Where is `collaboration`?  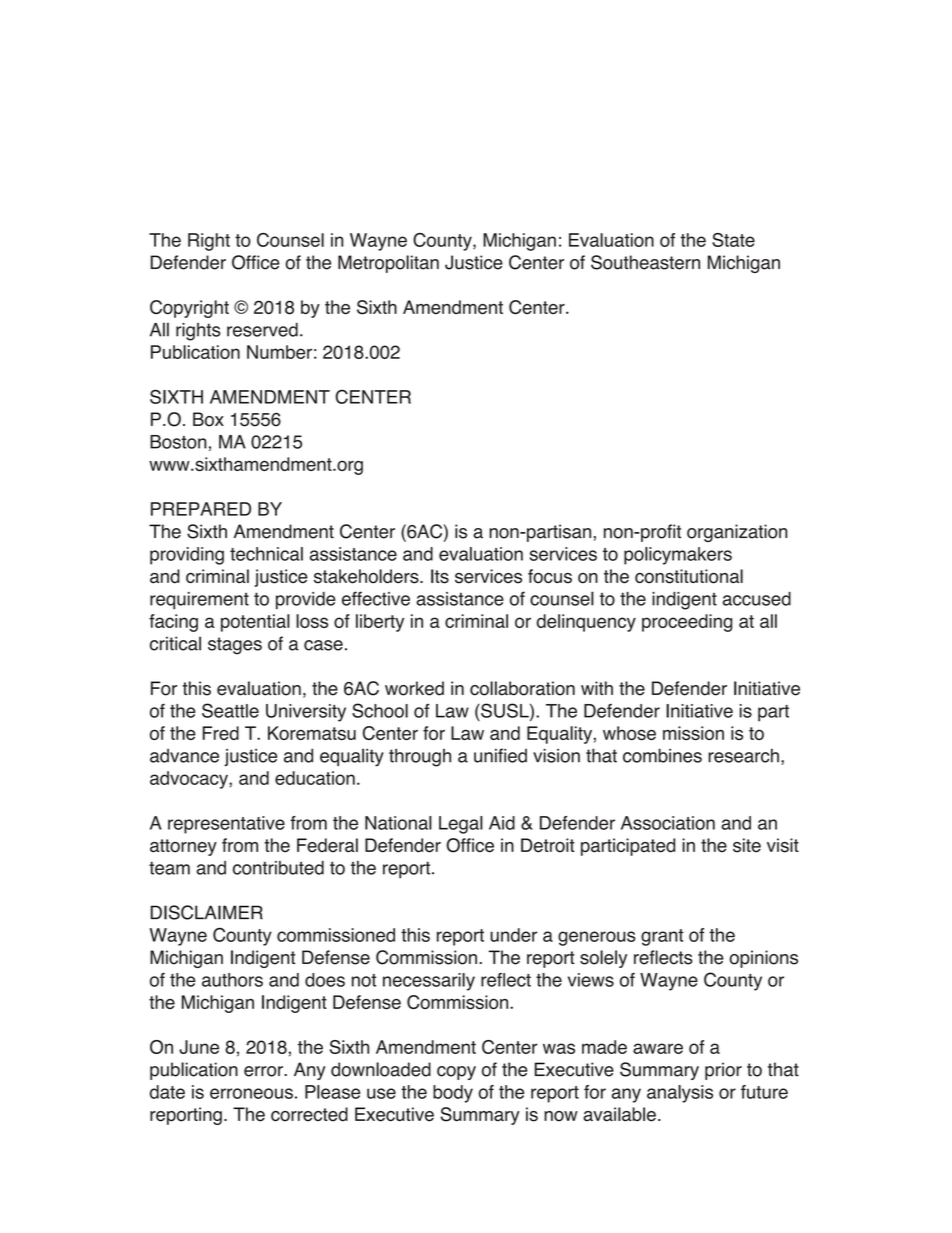 collaboration is located at coordinates (522, 688).
